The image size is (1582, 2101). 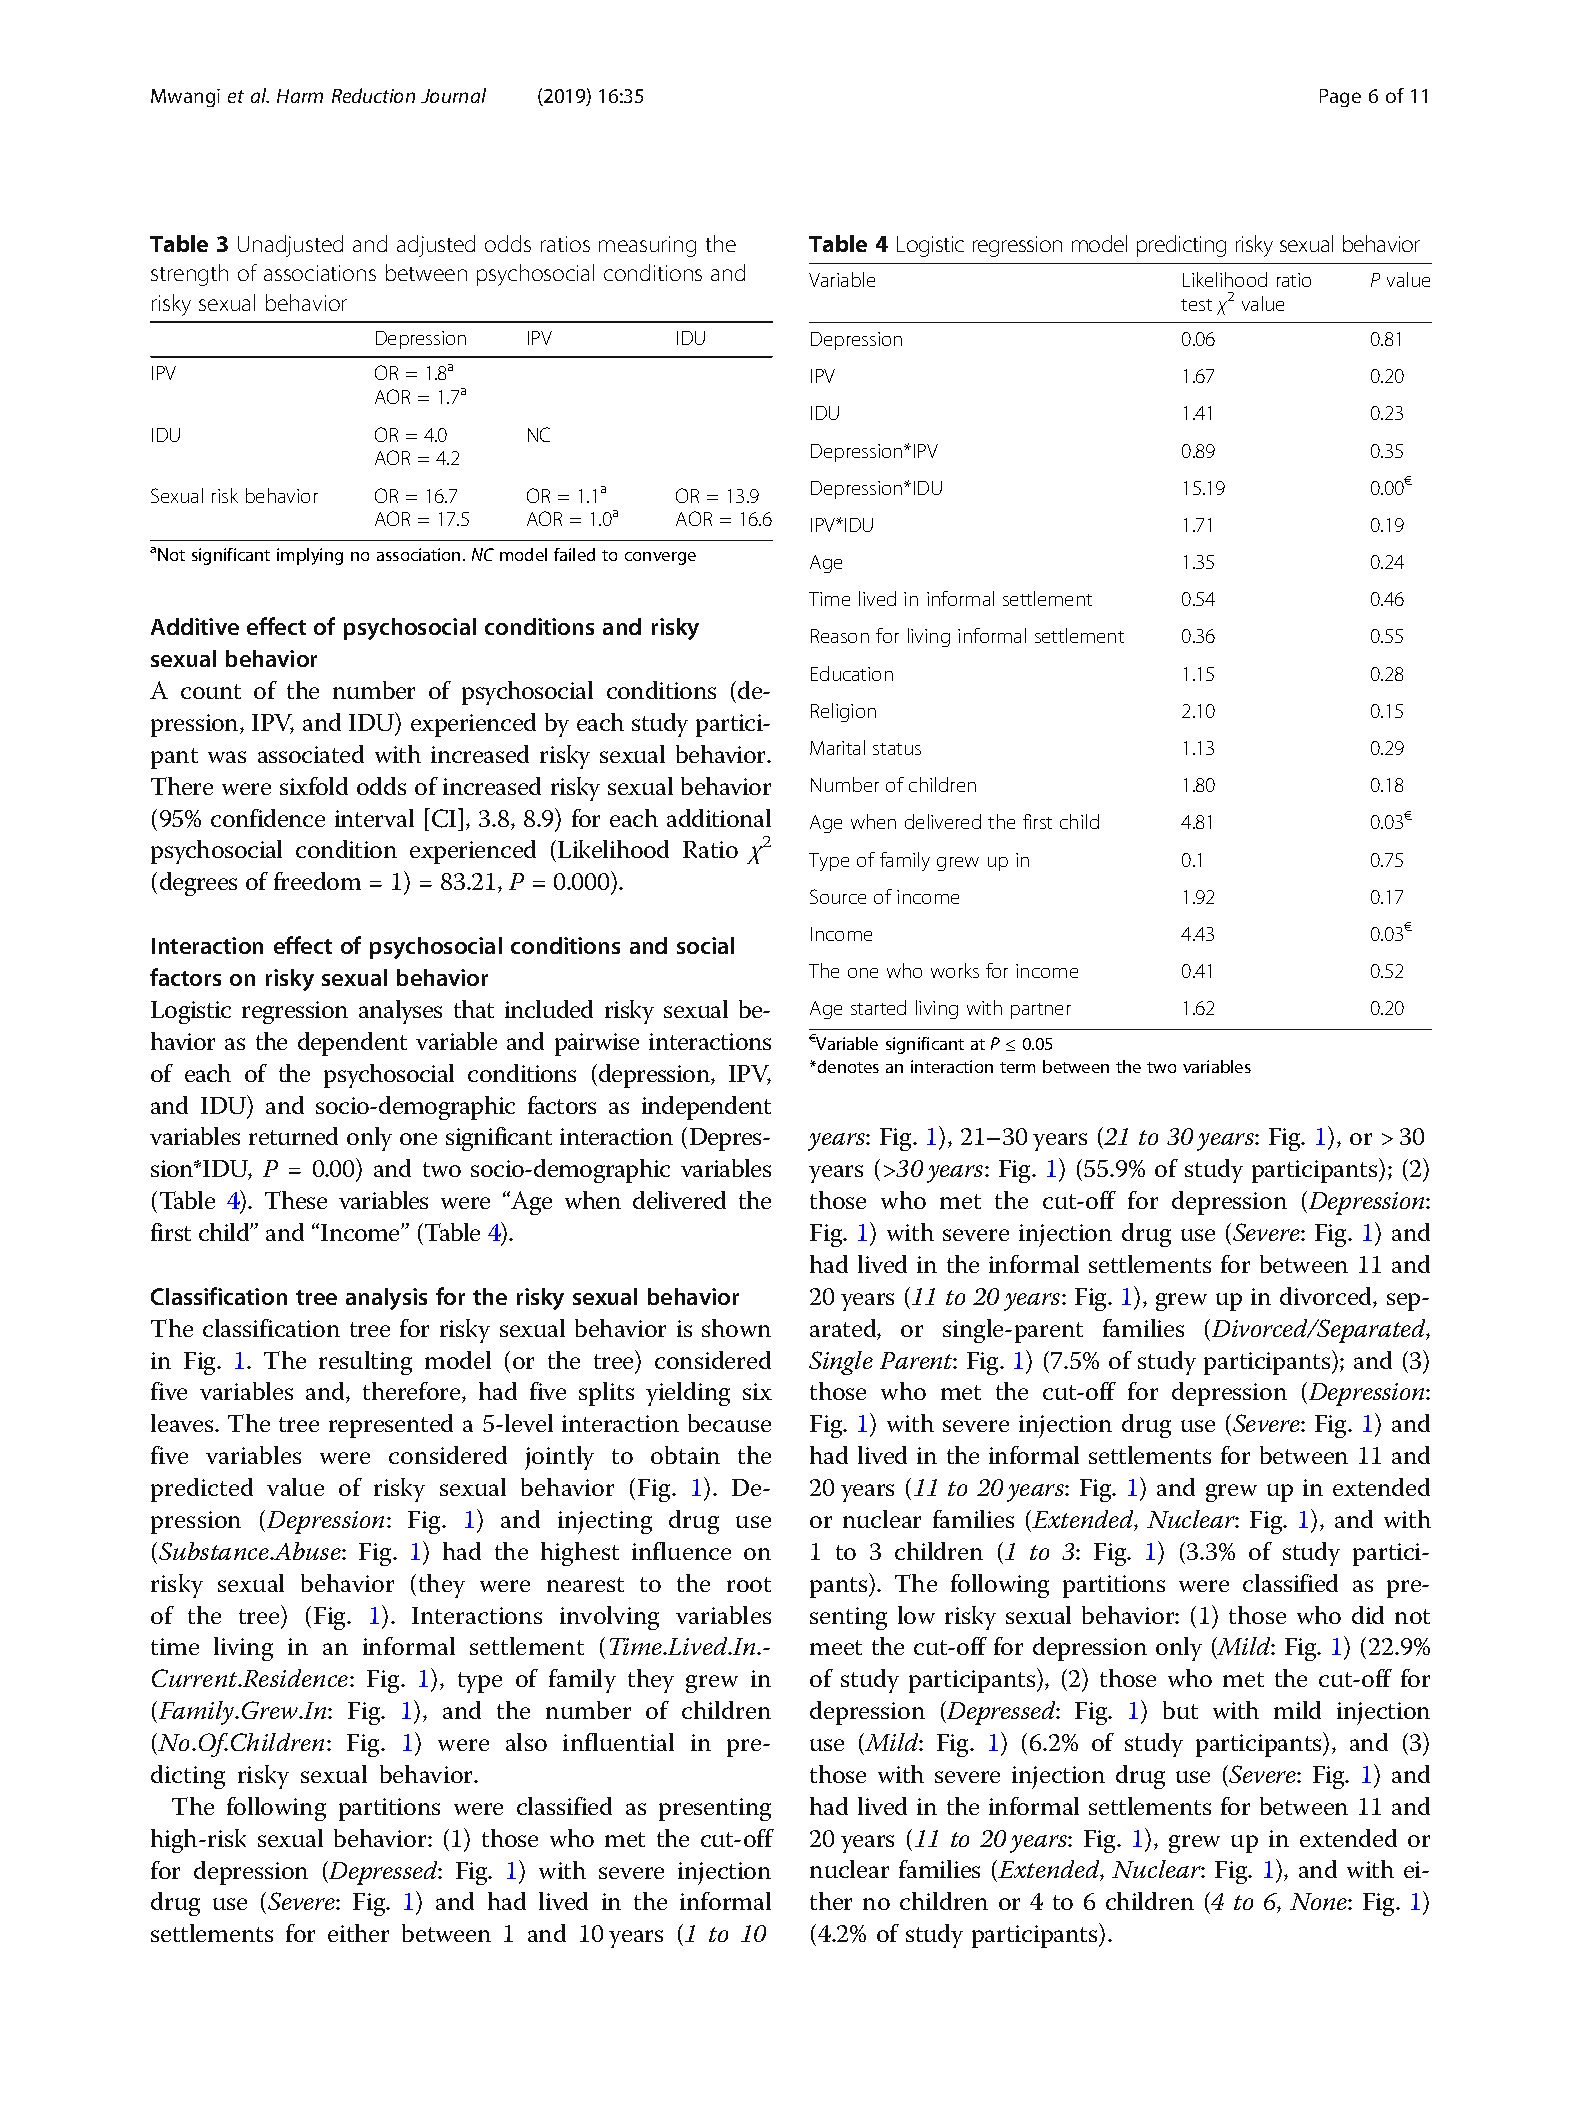 What do you see at coordinates (1340, 98) in the document?
I see `Page` at bounding box center [1340, 98].
